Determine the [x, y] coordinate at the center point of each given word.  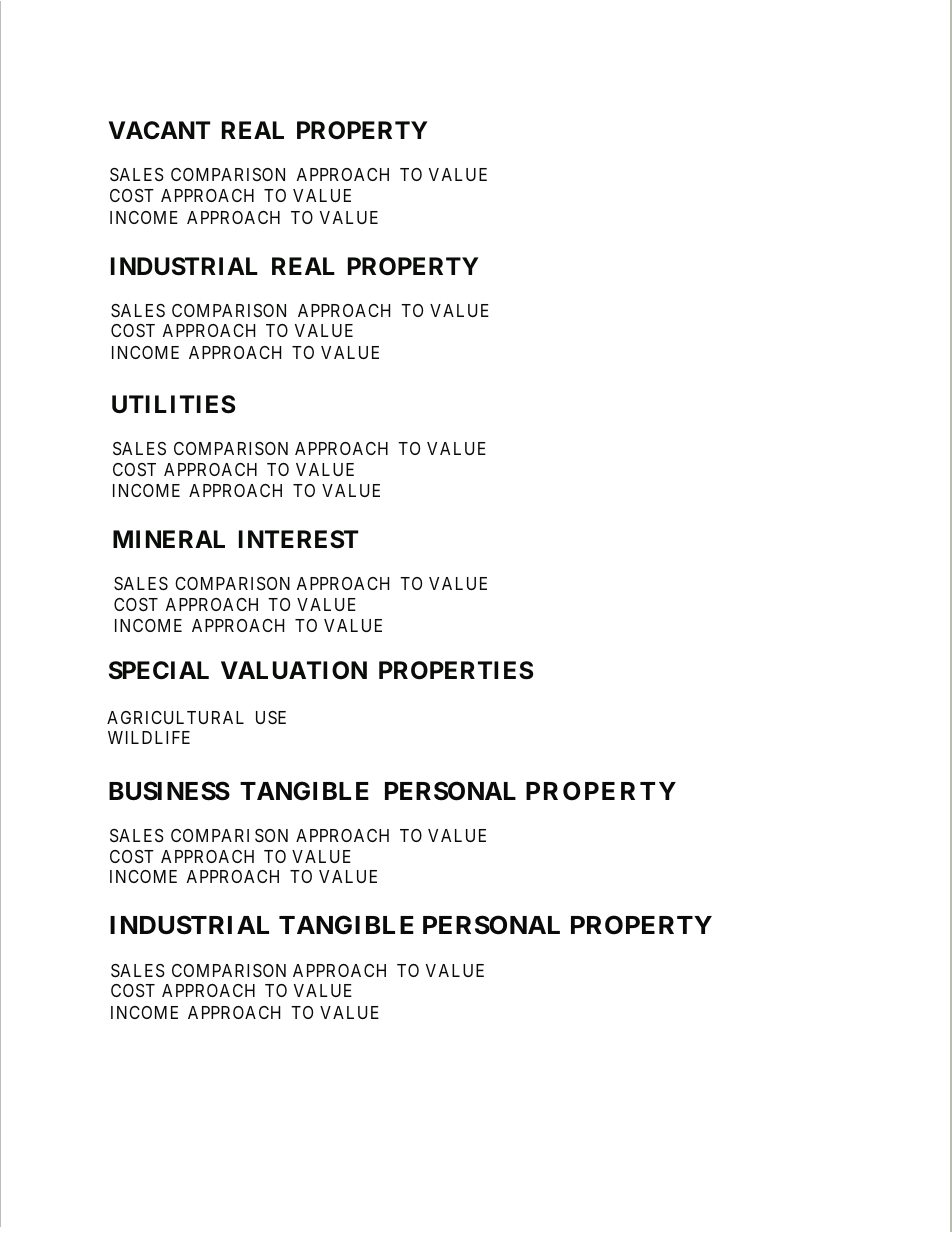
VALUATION [294, 670]
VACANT [159, 130]
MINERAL [169, 539]
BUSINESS [169, 791]
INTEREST [298, 539]
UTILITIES [173, 404]
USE [271, 717]
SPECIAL [159, 670]
